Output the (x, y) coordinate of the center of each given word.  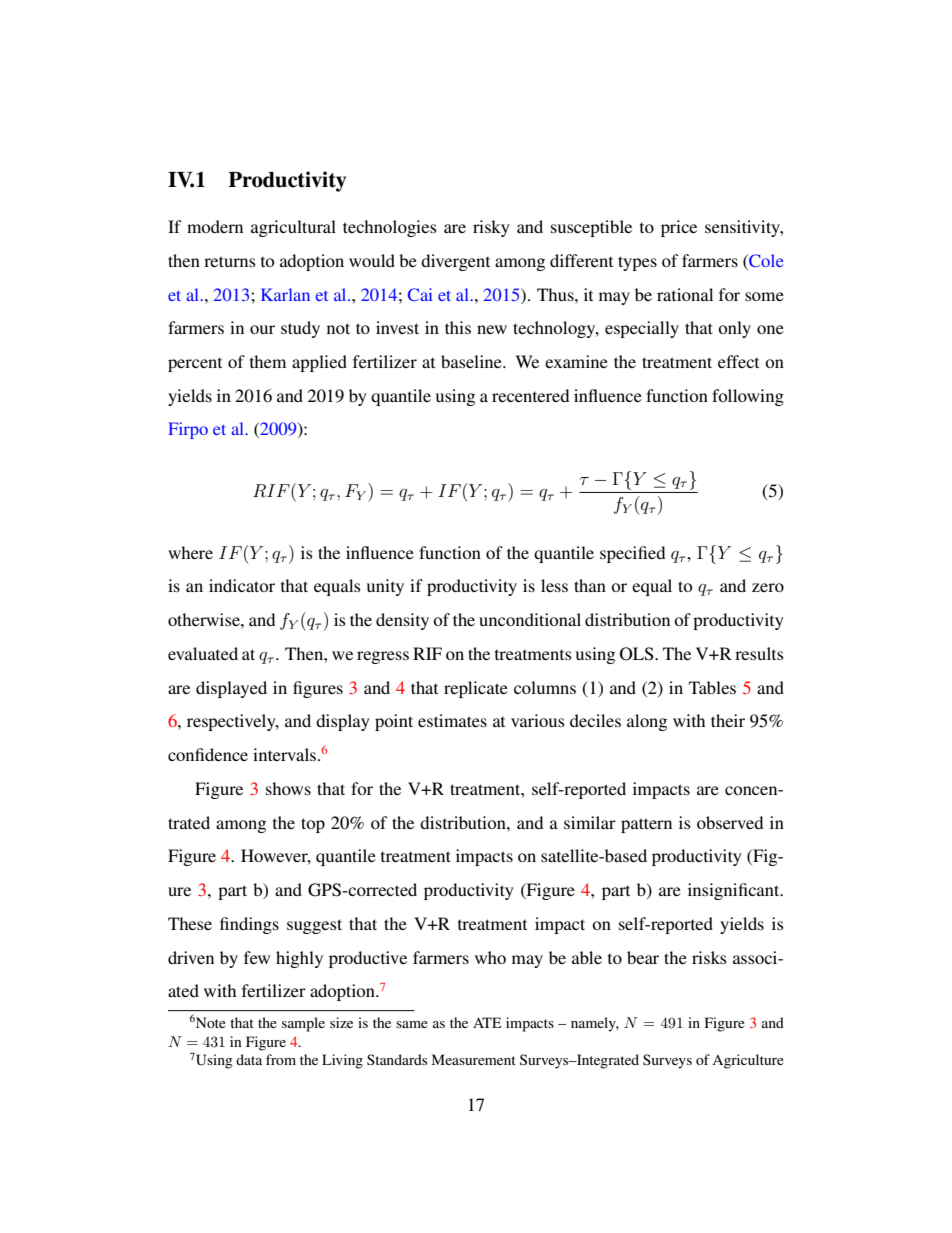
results (759, 653)
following (748, 397)
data (249, 1059)
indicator (242, 585)
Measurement (474, 1059)
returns (230, 261)
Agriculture (748, 1061)
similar (590, 822)
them (268, 361)
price (679, 228)
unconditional (530, 619)
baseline (472, 361)
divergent (455, 262)
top (313, 825)
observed (730, 822)
